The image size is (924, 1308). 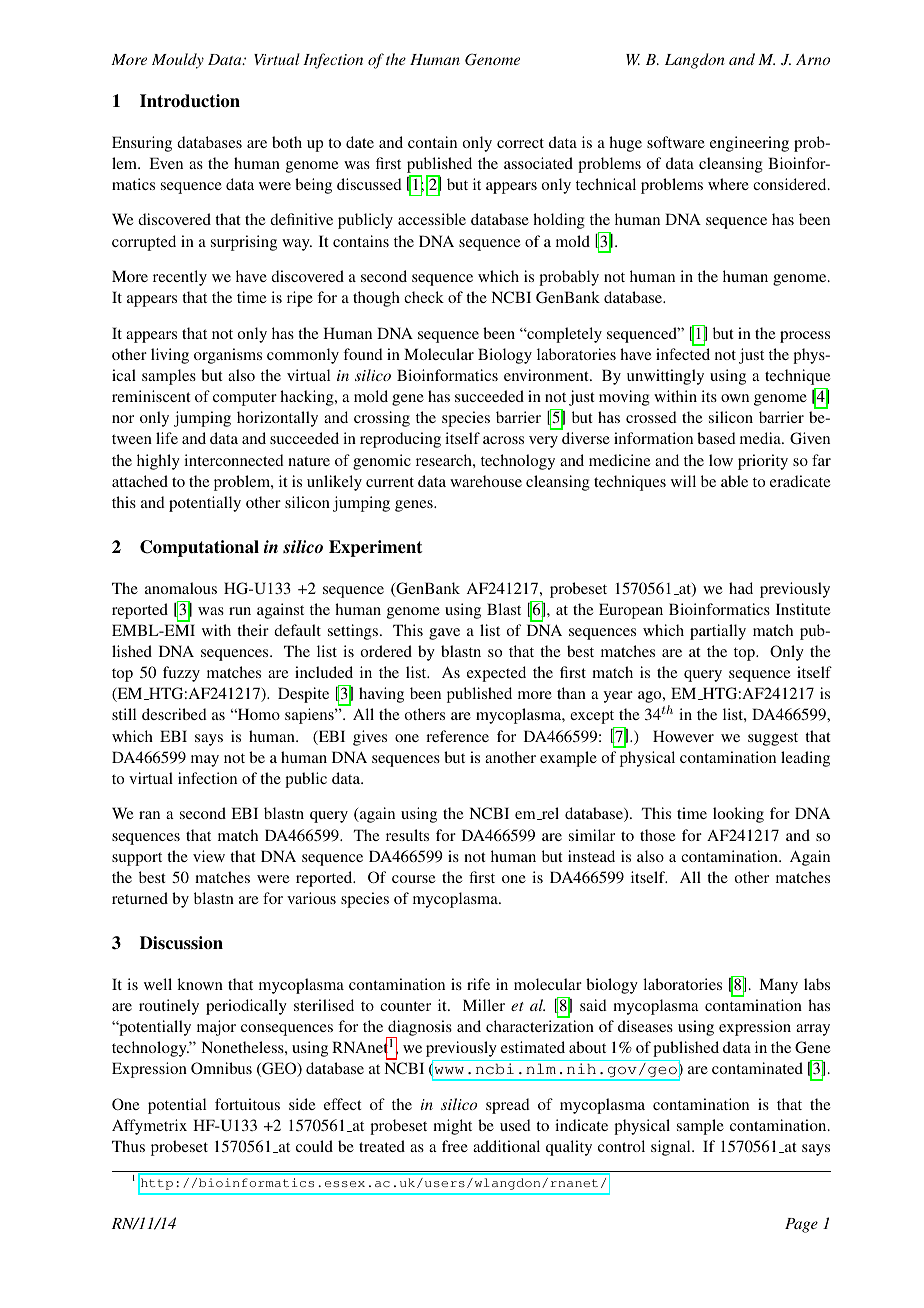 What do you see at coordinates (234, 460) in the document?
I see `interconnected` at bounding box center [234, 460].
